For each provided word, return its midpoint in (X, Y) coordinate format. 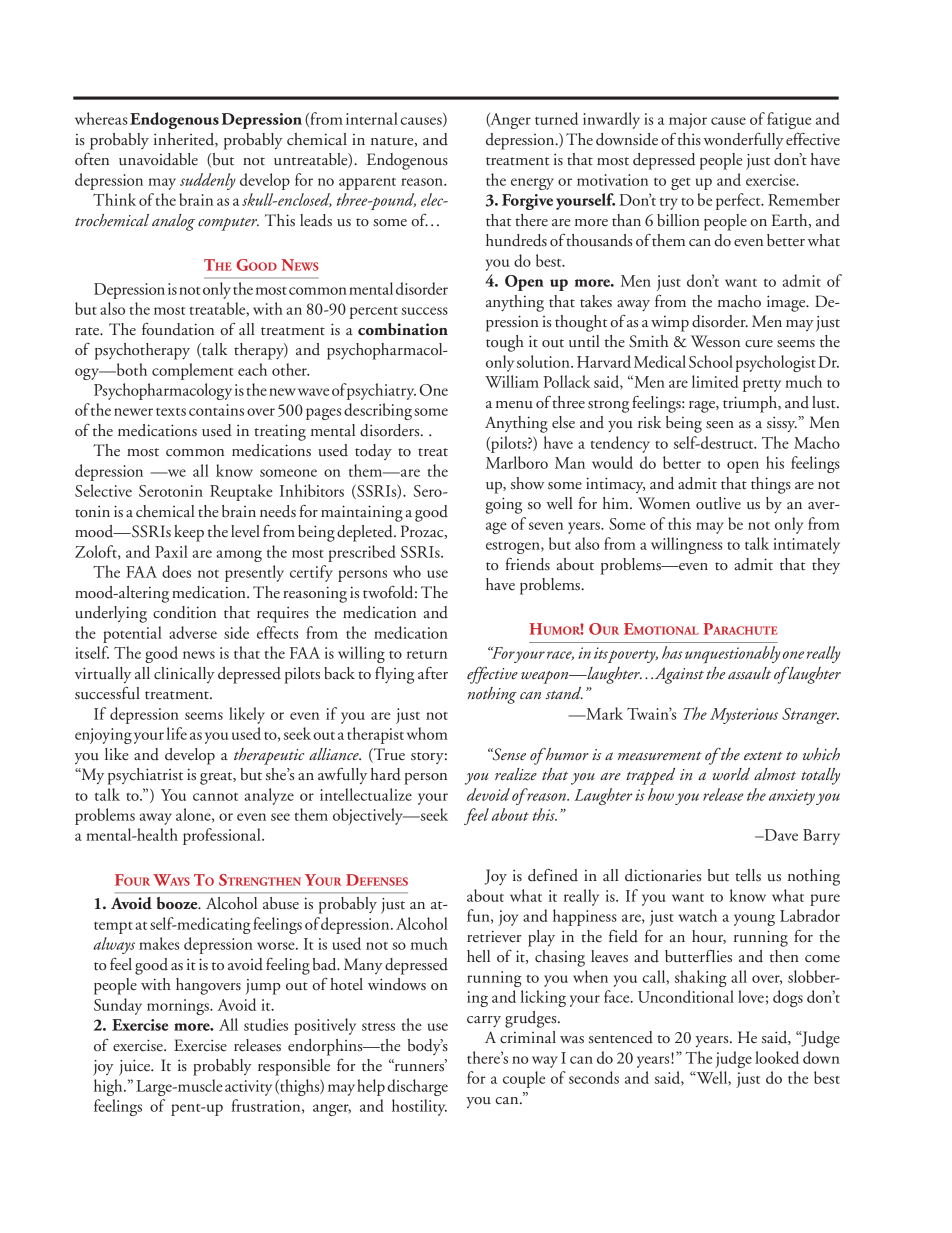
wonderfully (744, 140)
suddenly (208, 181)
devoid (488, 794)
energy (532, 184)
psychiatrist (145, 776)
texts (171, 412)
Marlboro (517, 462)
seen (720, 425)
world (731, 774)
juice (135, 1067)
